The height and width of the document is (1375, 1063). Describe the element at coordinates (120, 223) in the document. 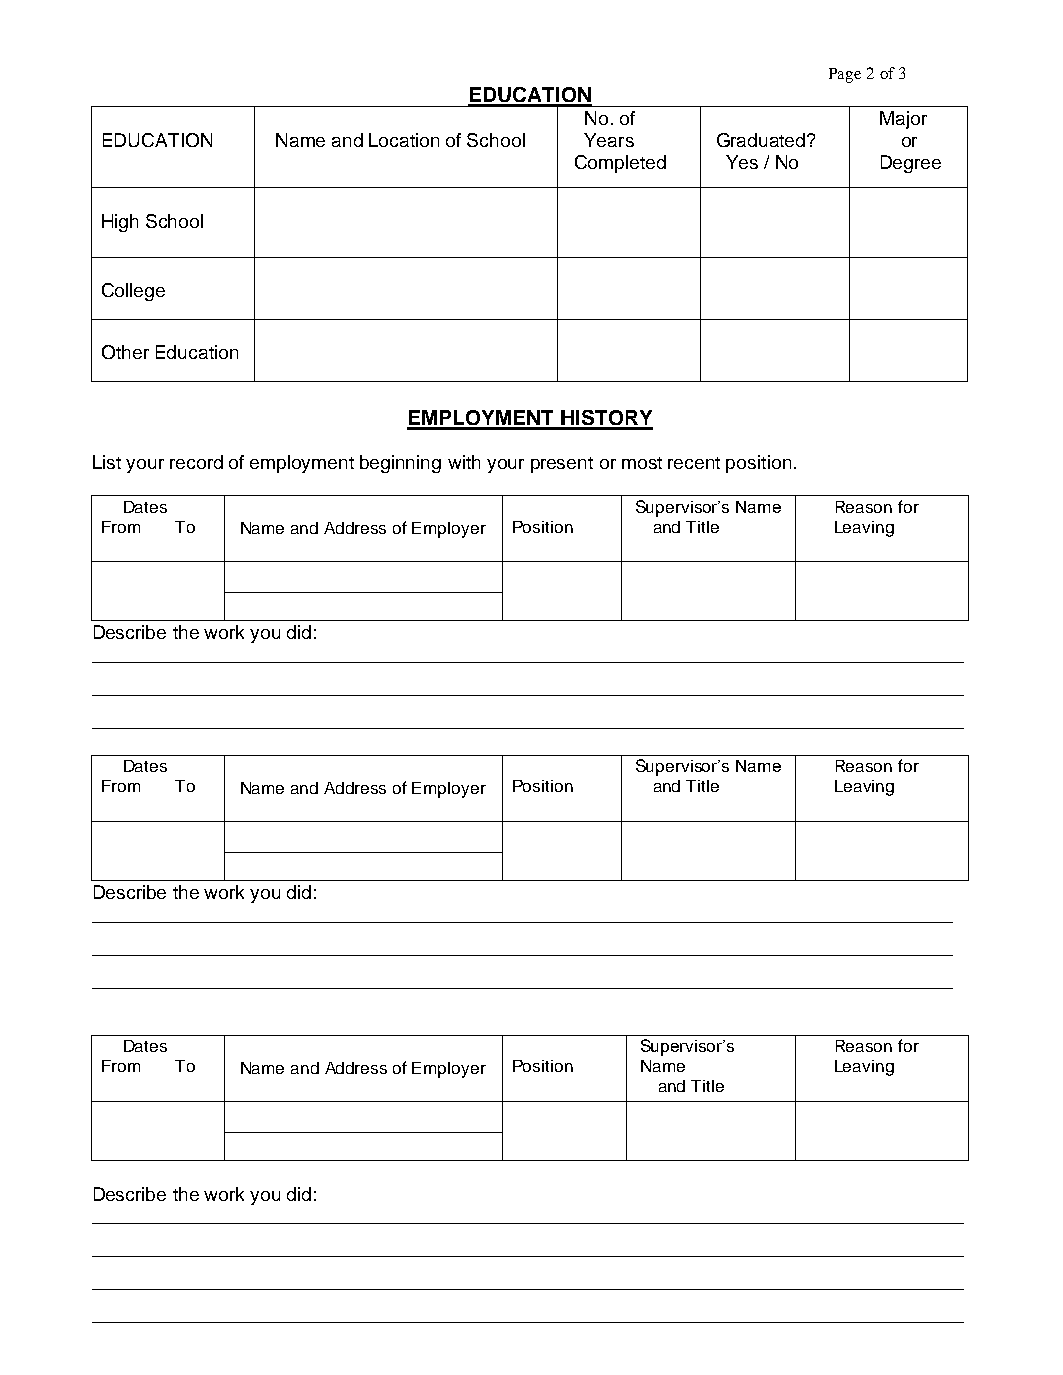

I see `High` at that location.
